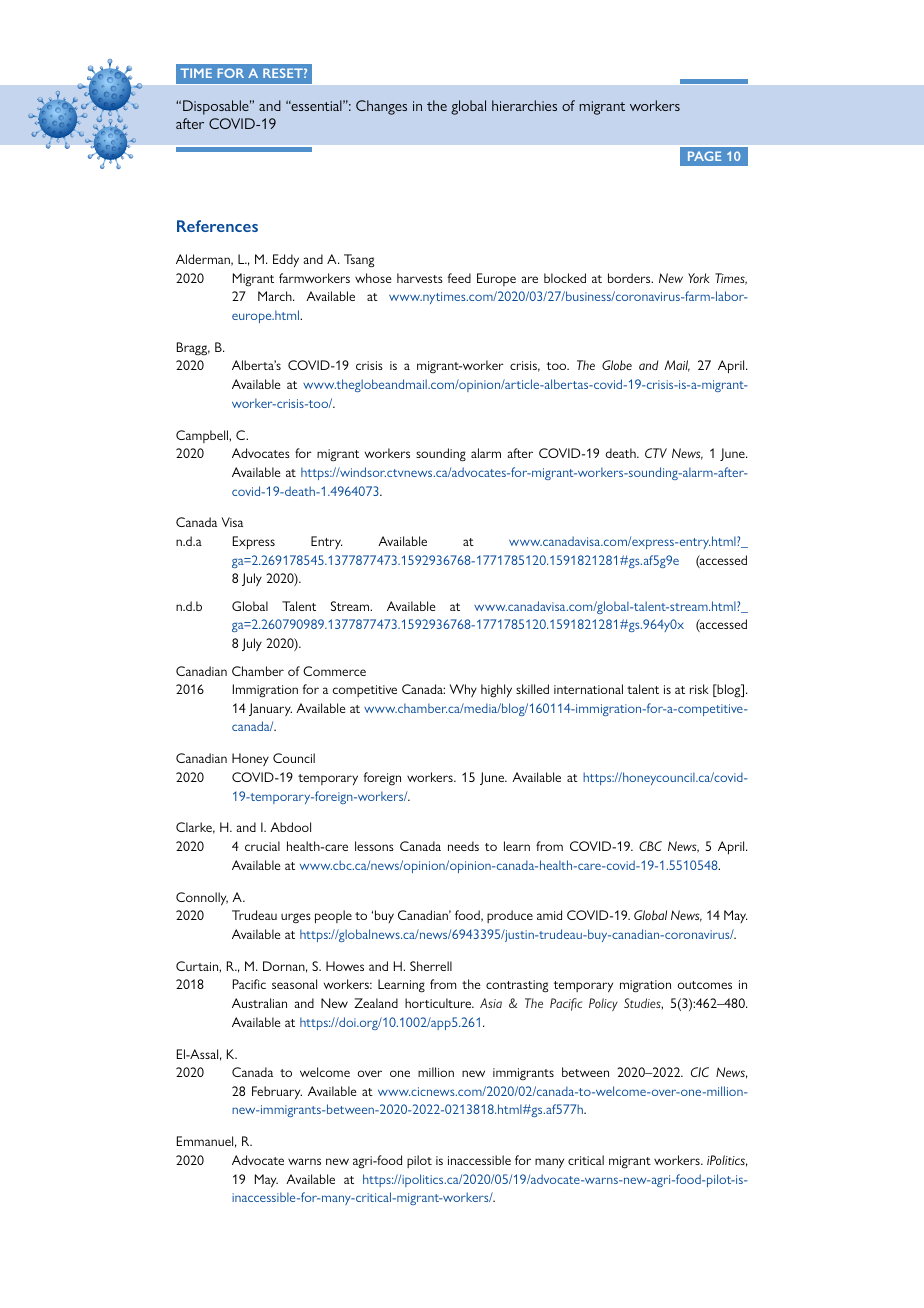 Image resolution: width=924 pixels, height=1308 pixels. Describe the element at coordinates (439, 1003) in the page. I see `horticulture` at that location.
